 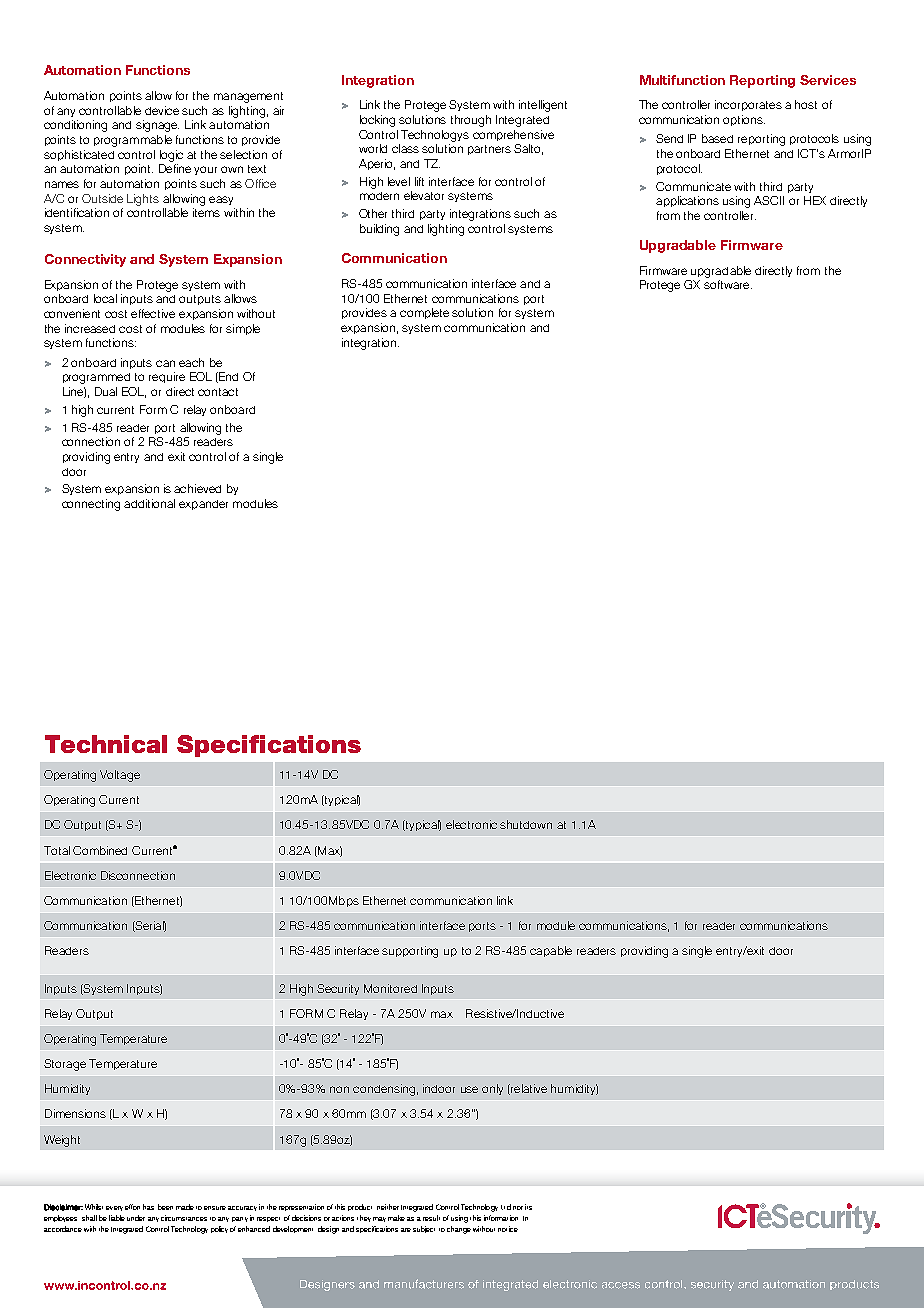 What do you see at coordinates (424, 313) in the screenshot?
I see `complete` at bounding box center [424, 313].
